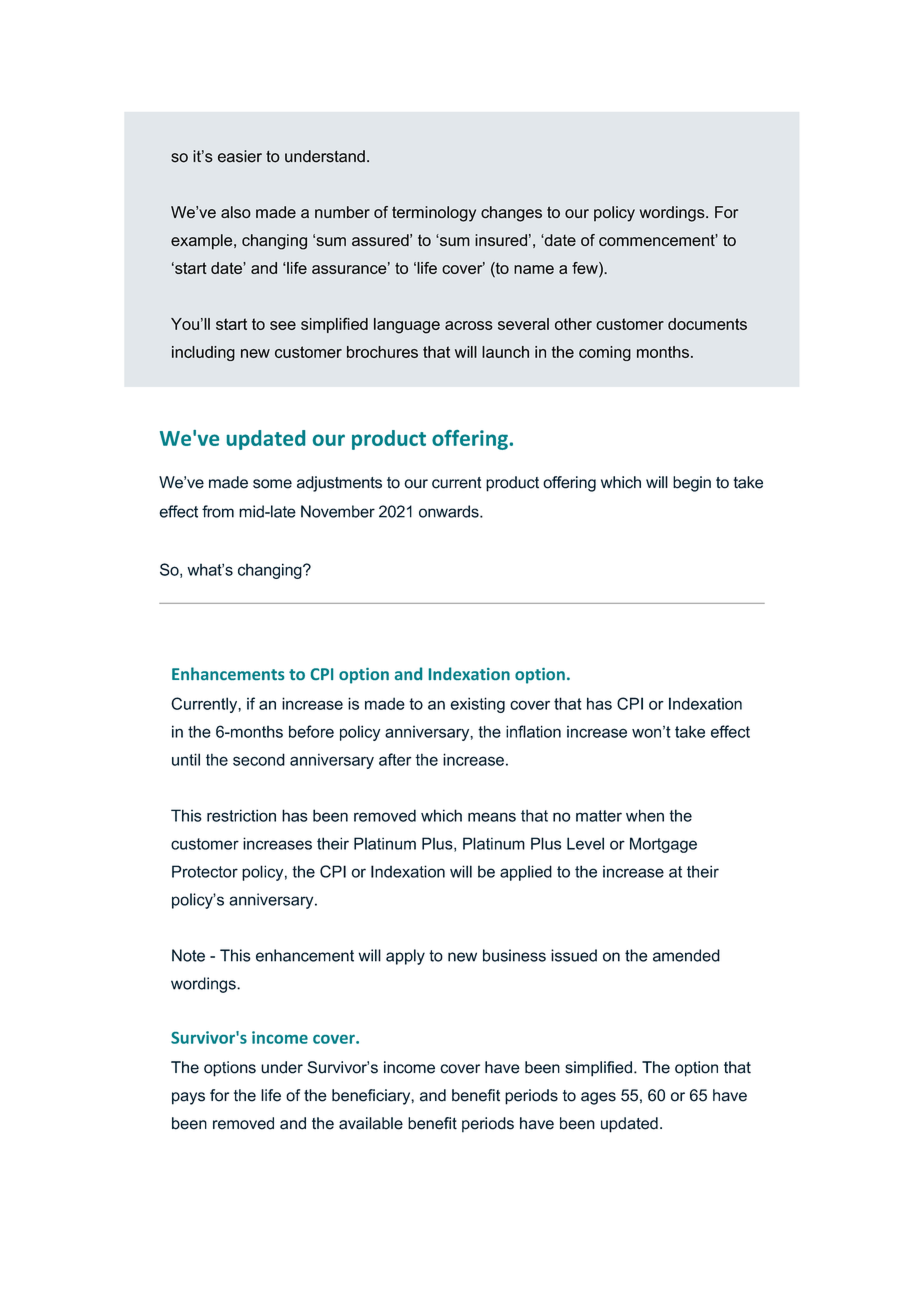 The height and width of the screenshot is (1308, 924). Describe the element at coordinates (236, 212) in the screenshot. I see `also` at that location.
